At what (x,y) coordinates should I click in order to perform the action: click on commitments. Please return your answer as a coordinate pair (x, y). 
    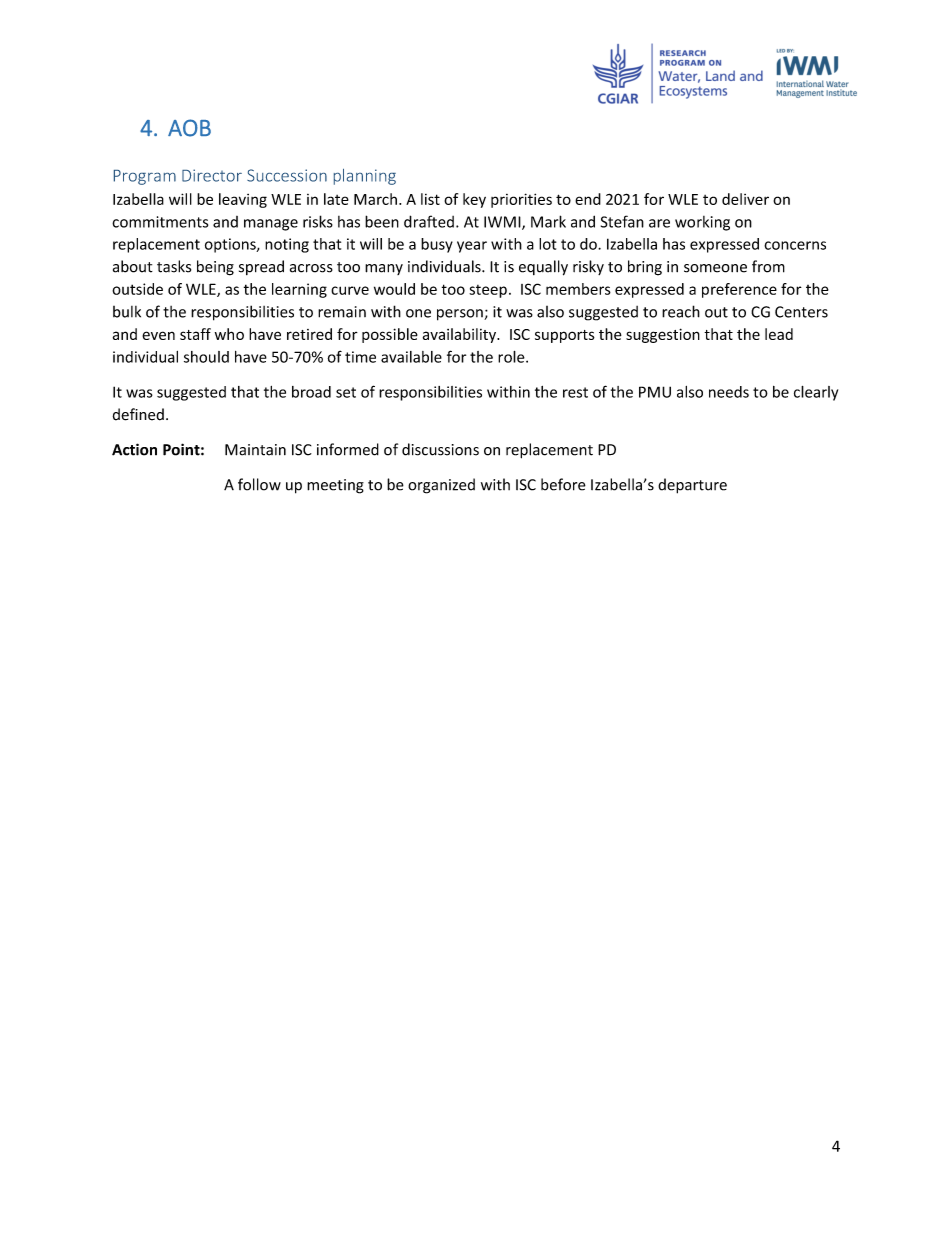
    Looking at the image, I should click on (160, 222).
